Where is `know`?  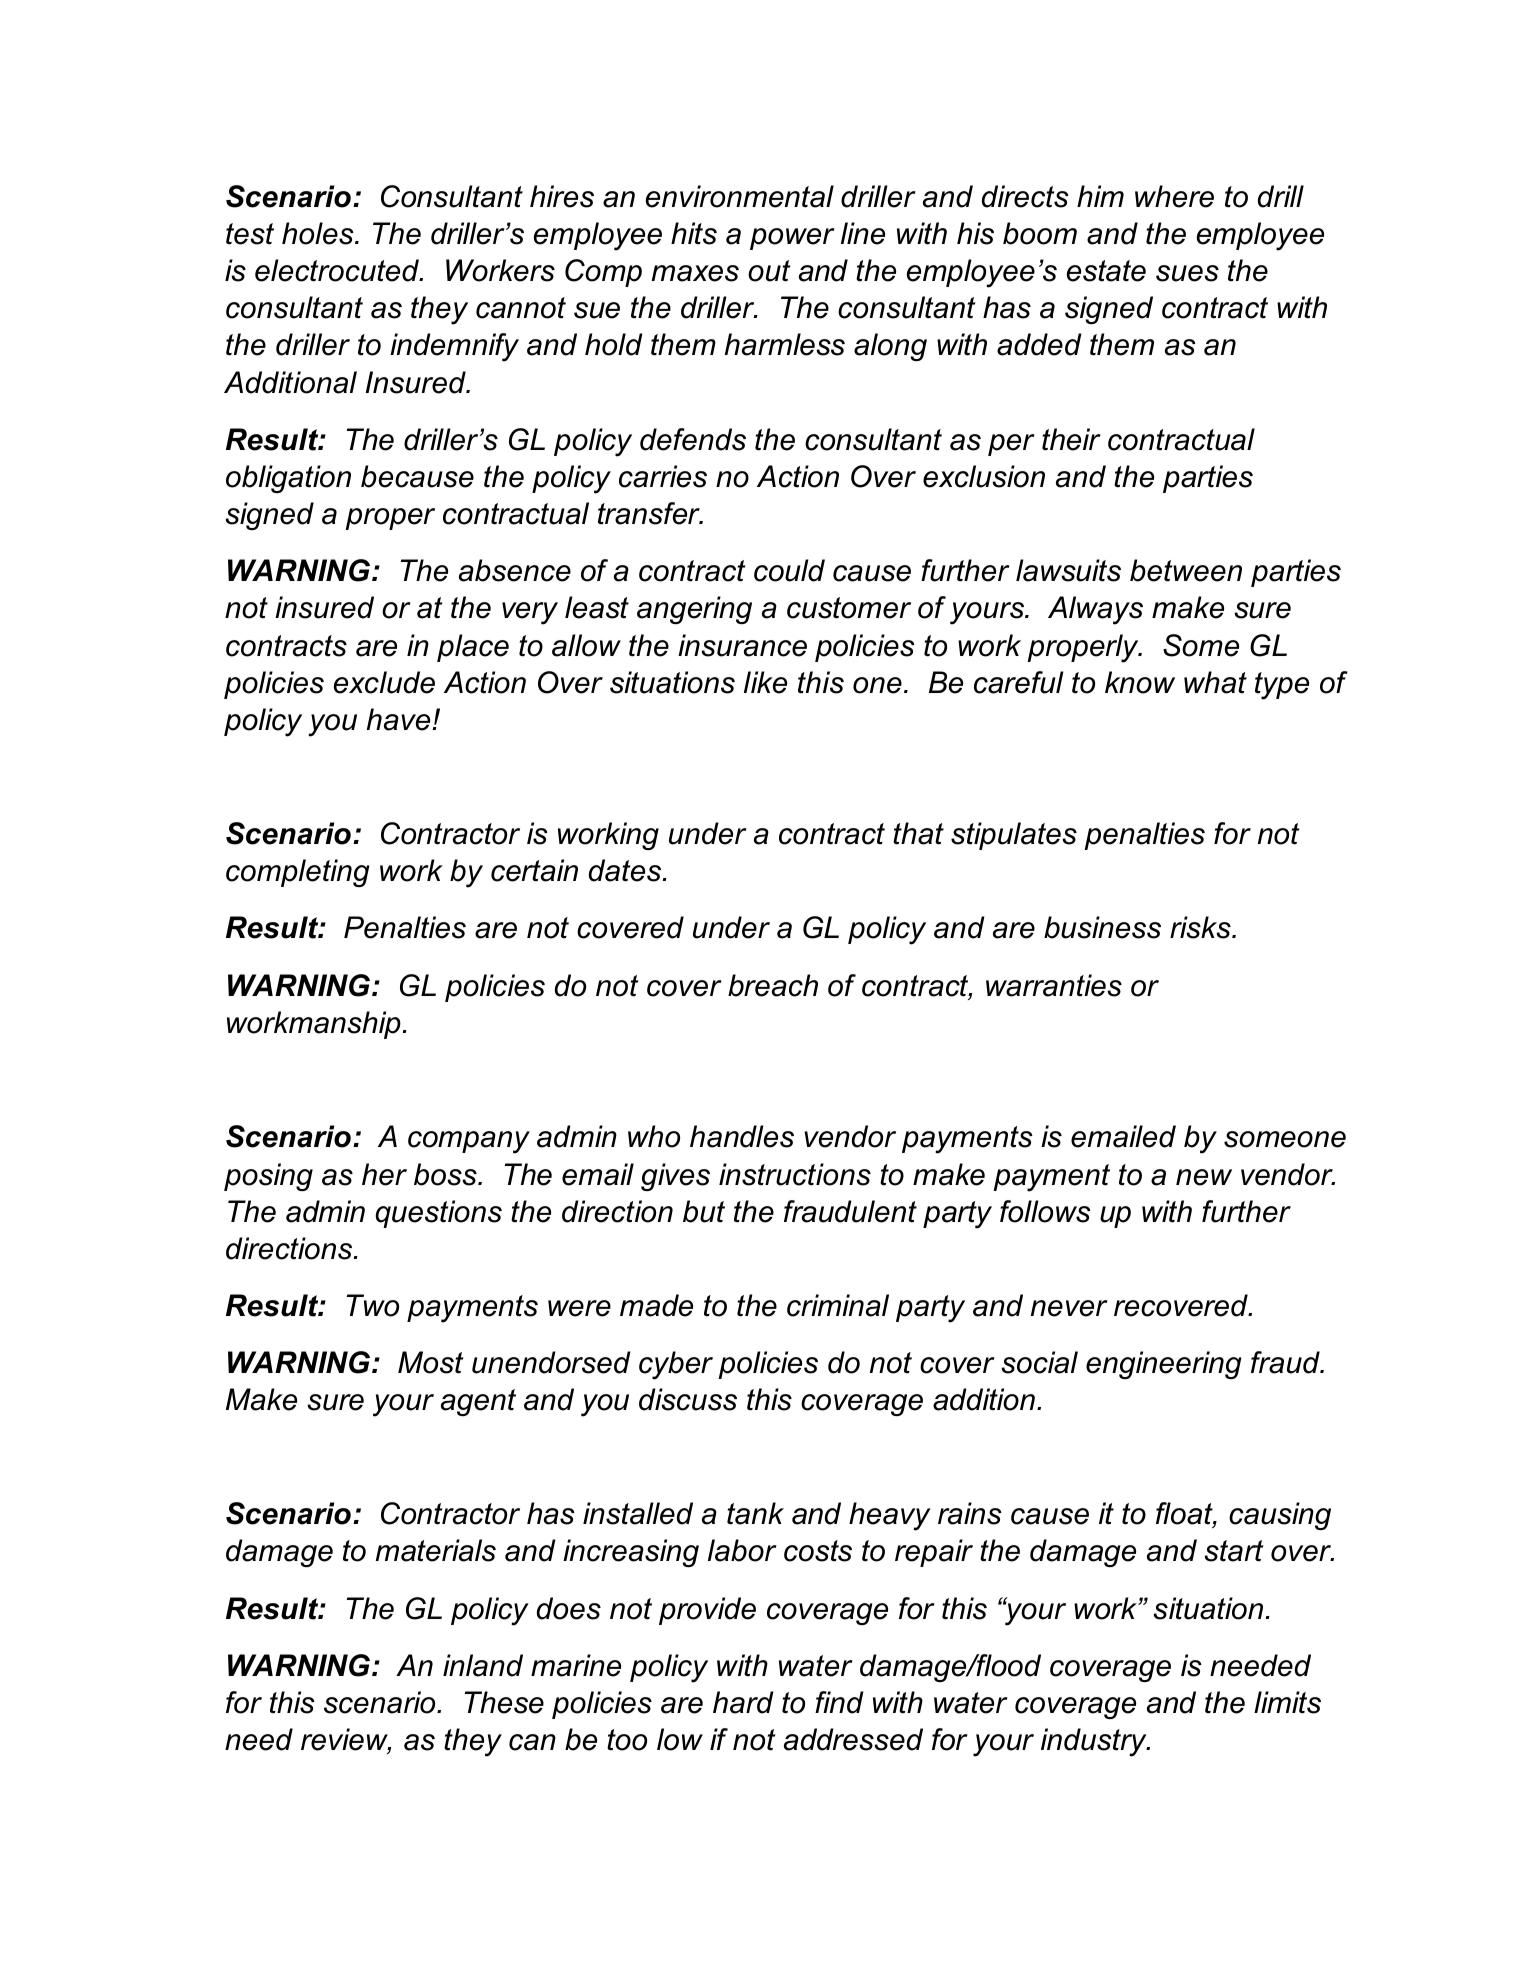 know is located at coordinates (1140, 682).
